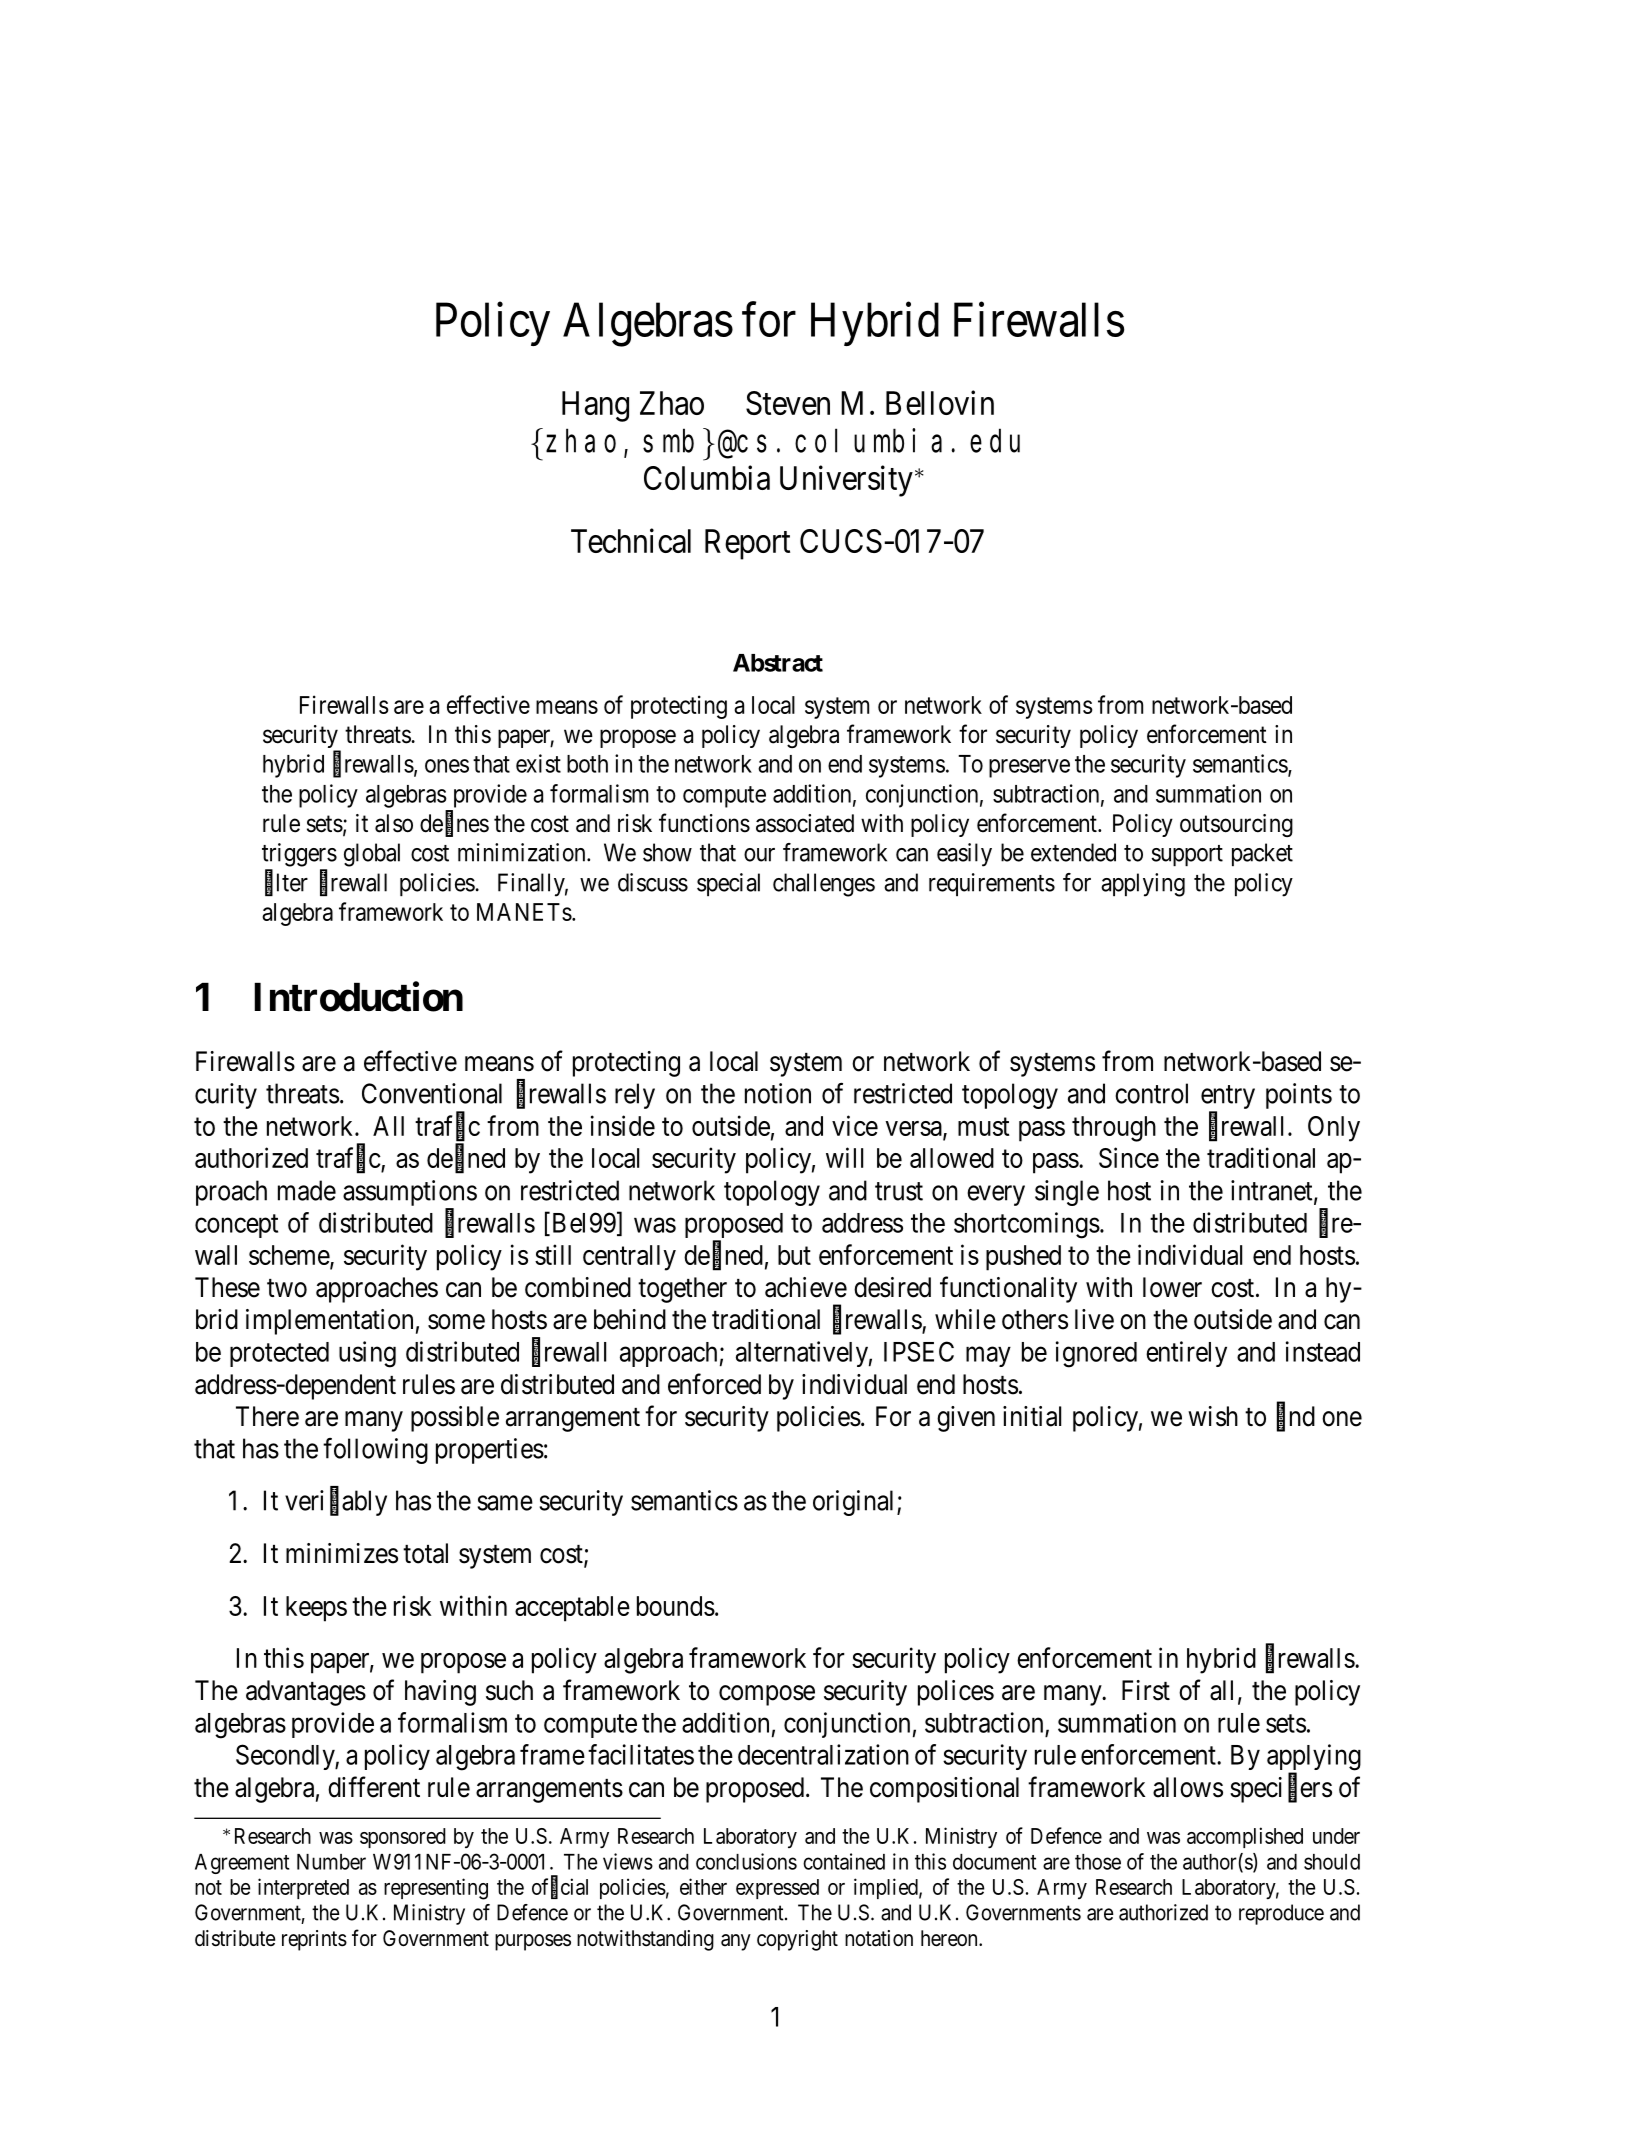  I want to click on Steven, so click(788, 403).
